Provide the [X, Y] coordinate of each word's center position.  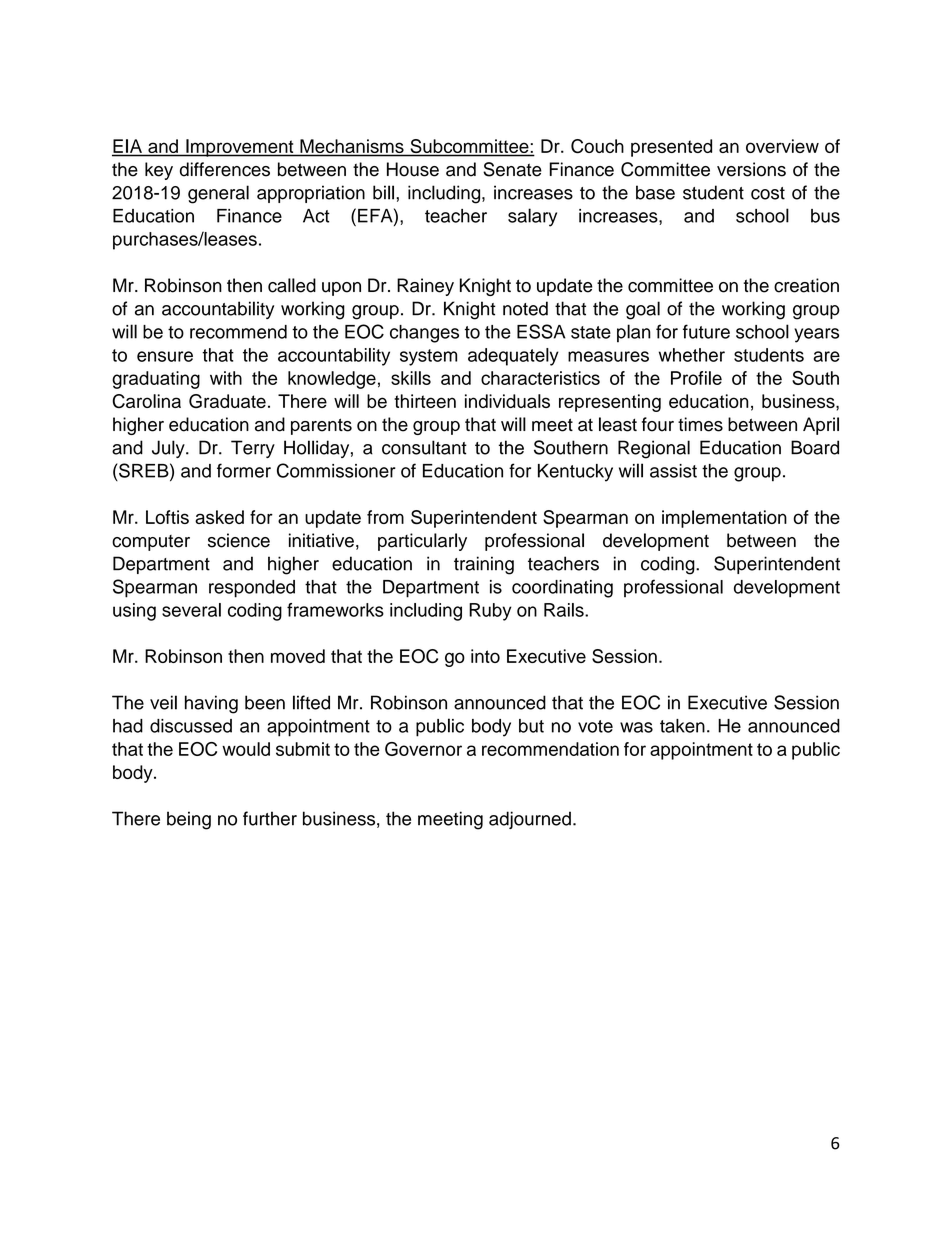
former [244, 470]
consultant [424, 447]
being [189, 820]
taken [682, 726]
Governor [423, 749]
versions [751, 169]
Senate [512, 169]
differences [225, 169]
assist [673, 471]
